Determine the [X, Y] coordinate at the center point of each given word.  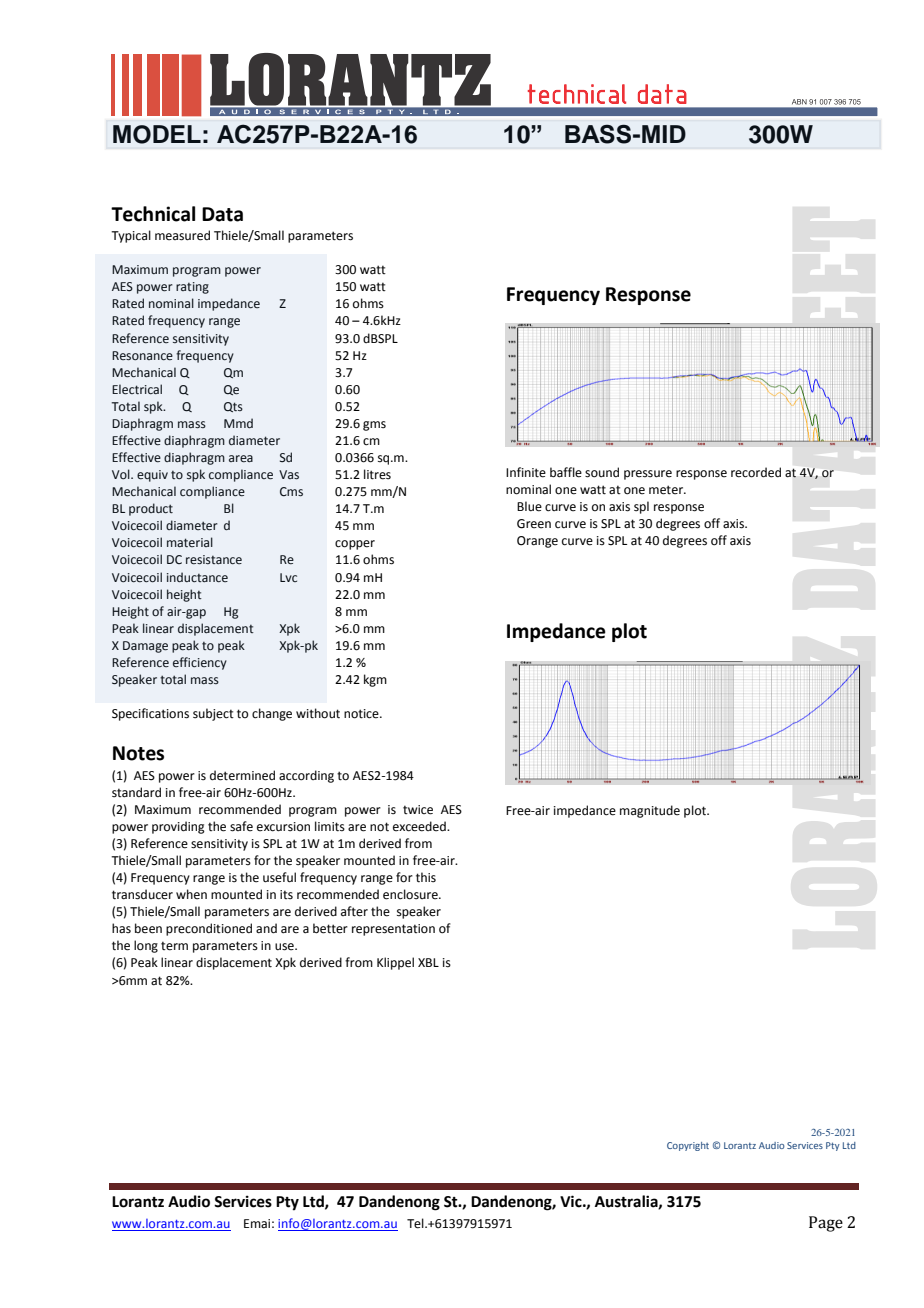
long [146, 946]
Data [222, 214]
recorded [756, 472]
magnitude [650, 811]
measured [182, 235]
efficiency [200, 663]
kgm [375, 680]
